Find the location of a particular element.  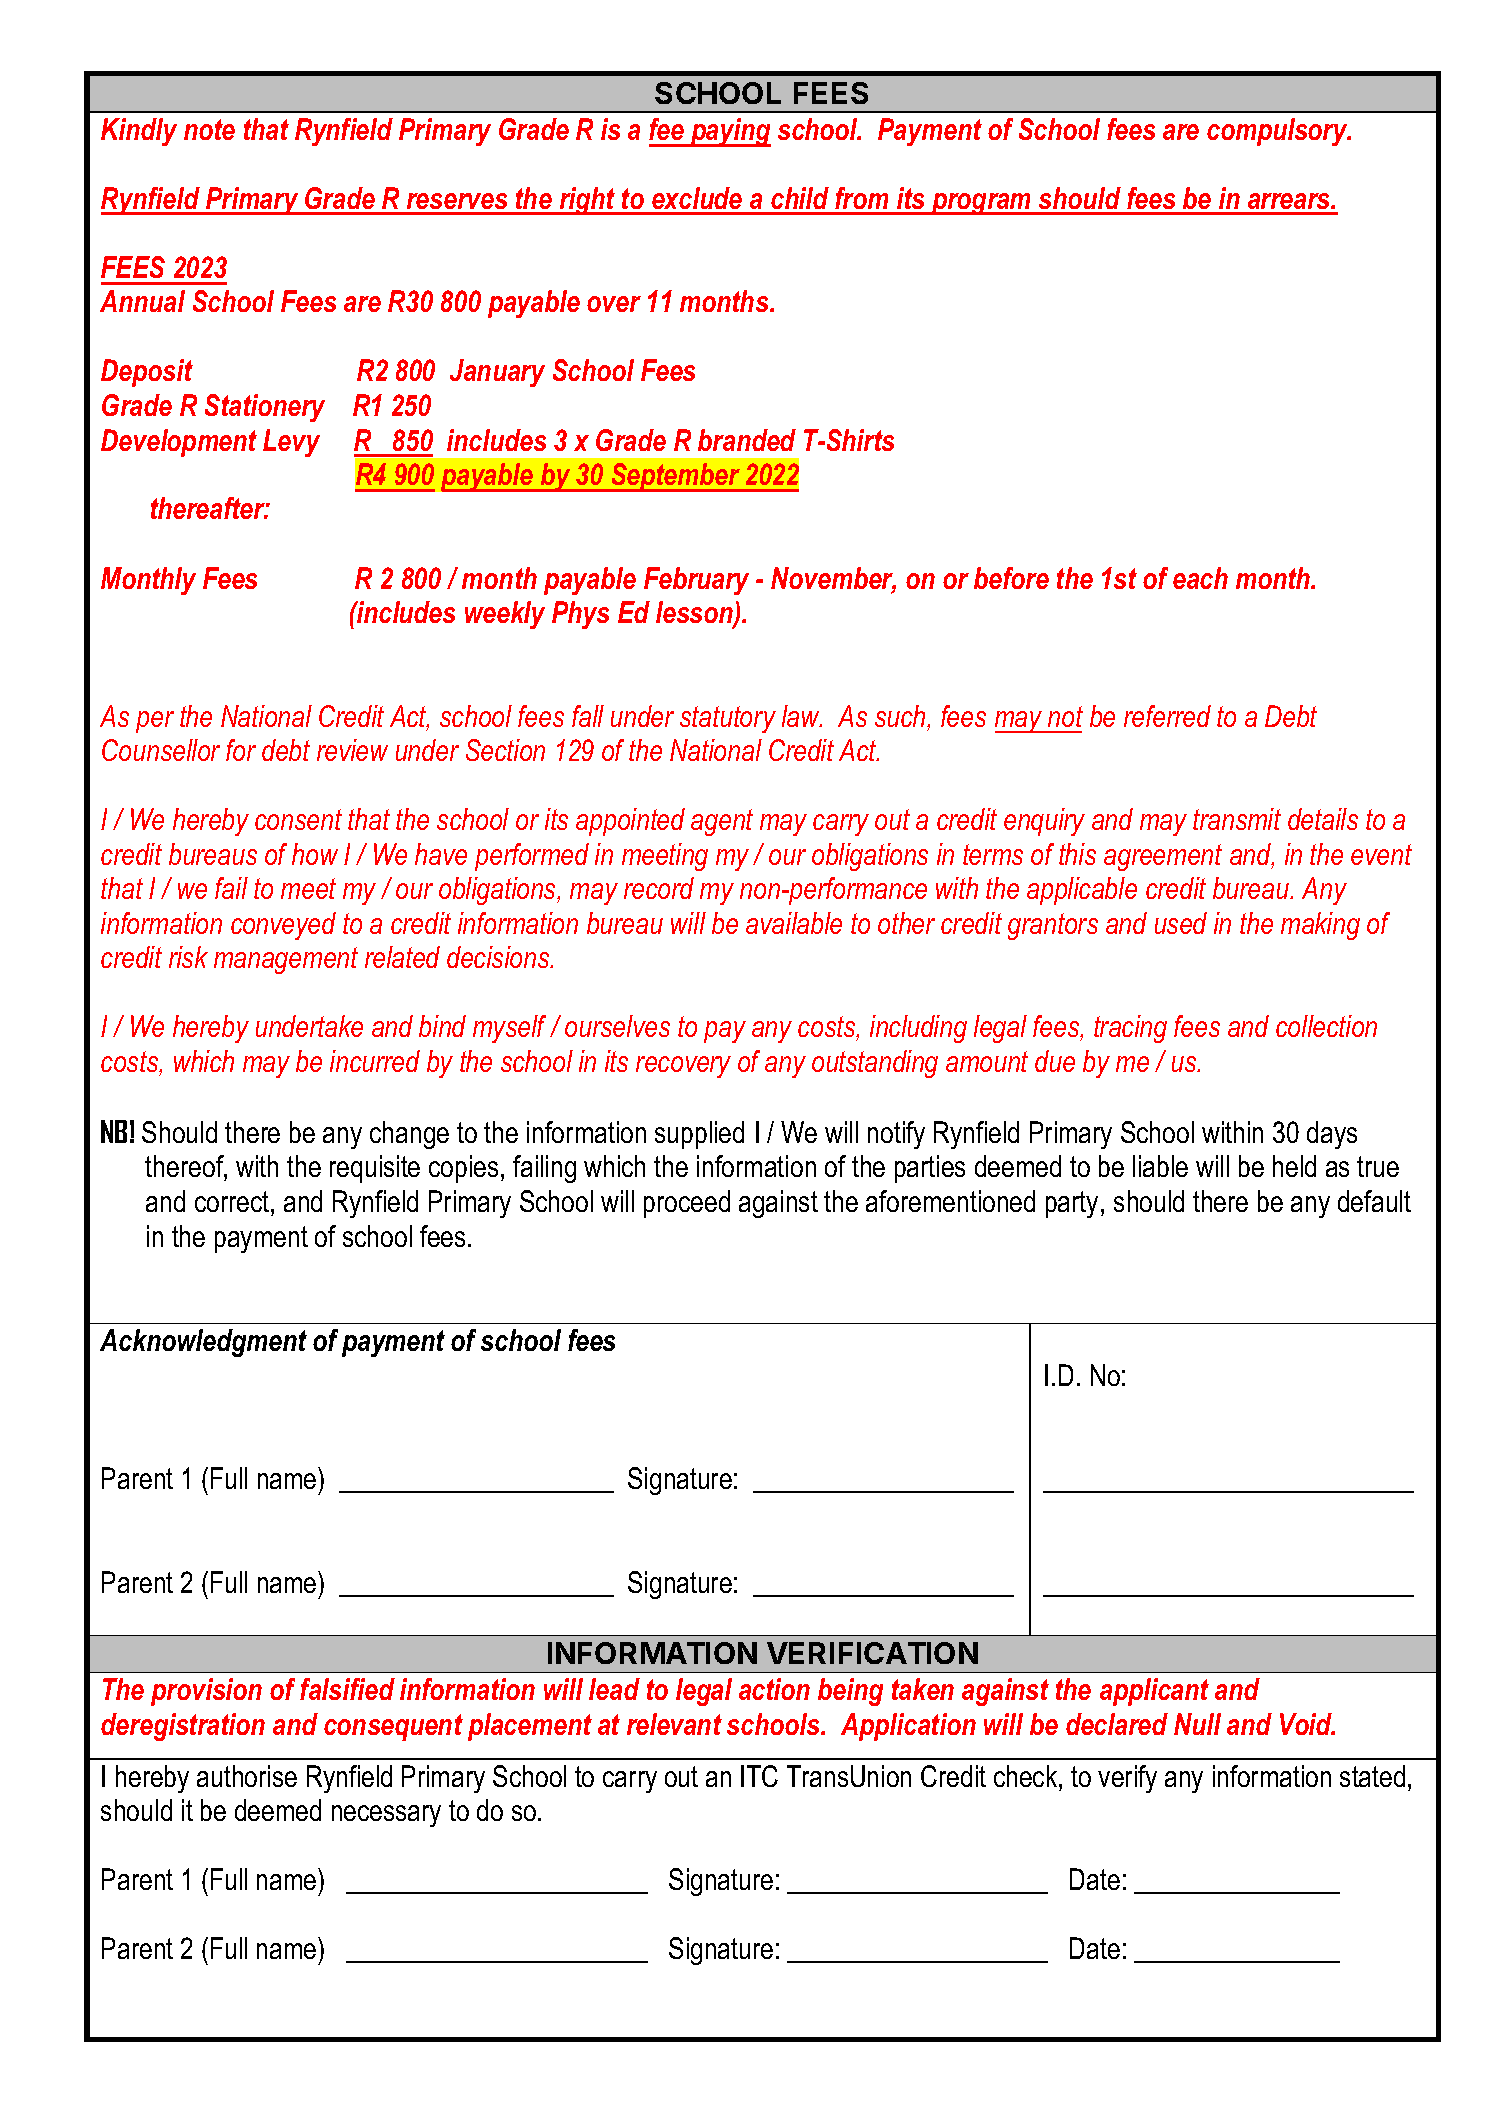

VERIFICATION is located at coordinates (872, 1653).
